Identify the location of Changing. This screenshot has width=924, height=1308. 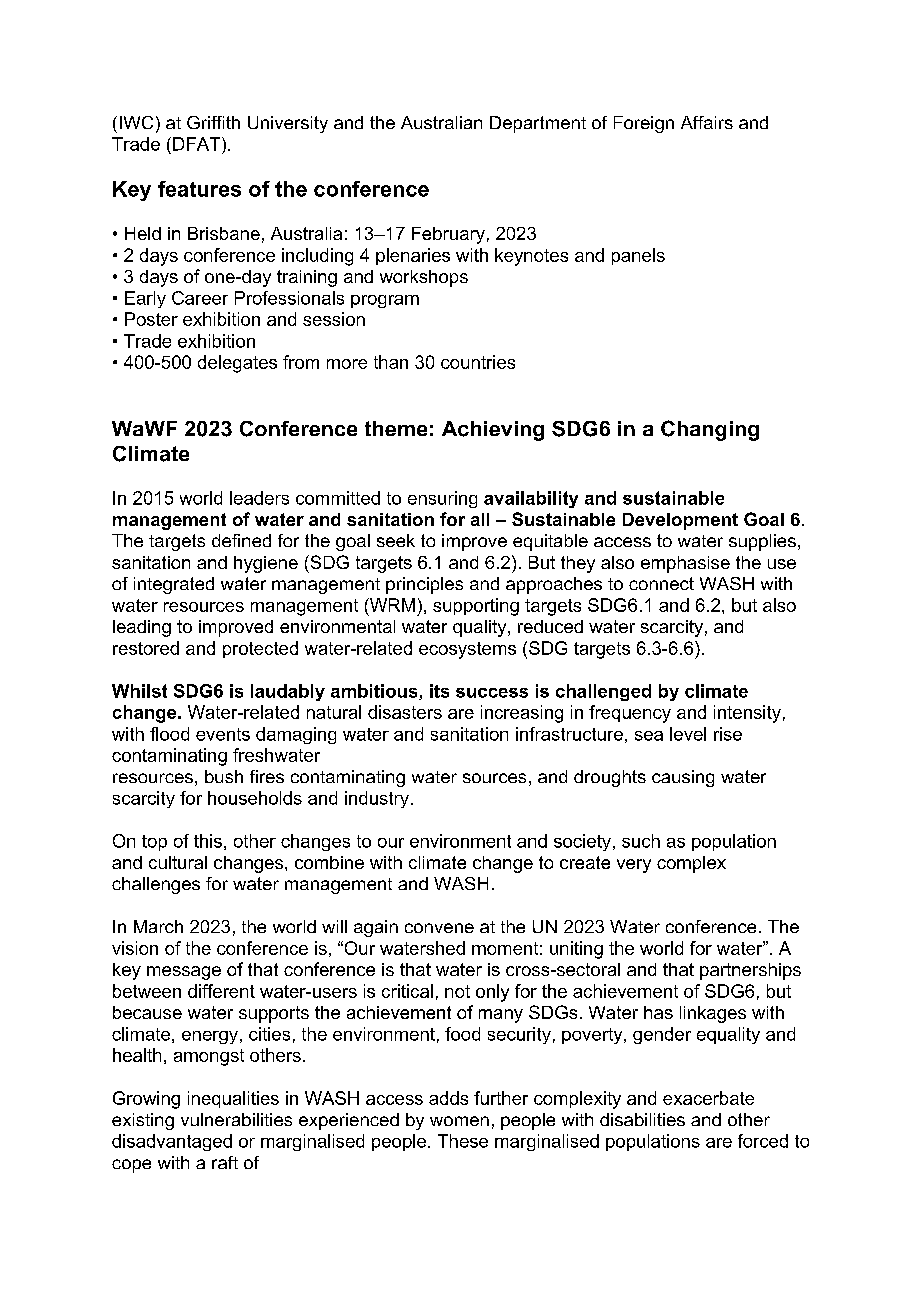
(710, 430).
